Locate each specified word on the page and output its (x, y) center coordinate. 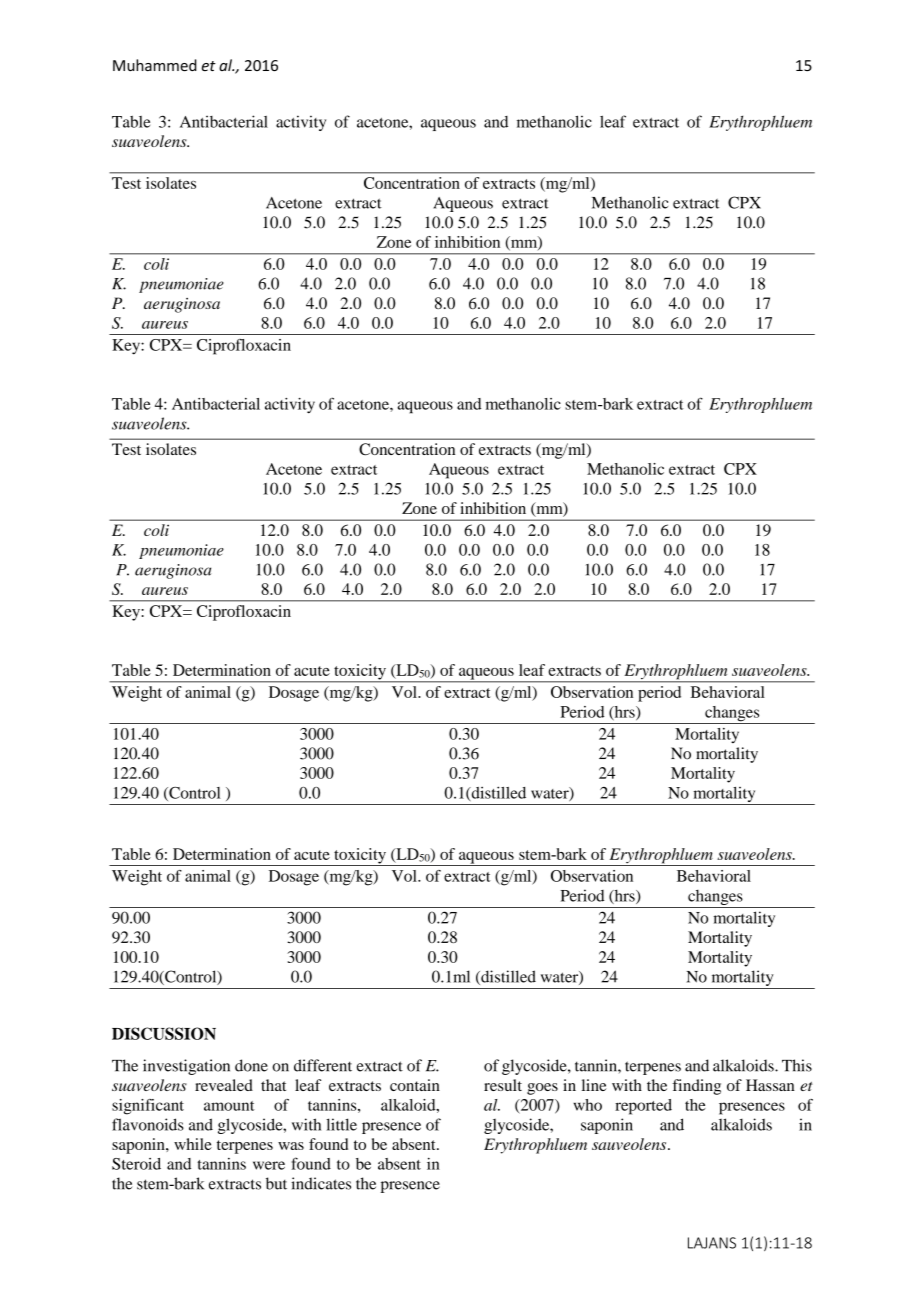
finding (696, 1087)
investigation (186, 1067)
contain (415, 1085)
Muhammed (155, 65)
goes (542, 1089)
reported (643, 1107)
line (594, 1085)
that (273, 1085)
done (251, 1065)
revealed (224, 1085)
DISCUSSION (164, 1033)
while (193, 1144)
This (797, 1065)
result (503, 1085)
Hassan (770, 1085)
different (323, 1065)
